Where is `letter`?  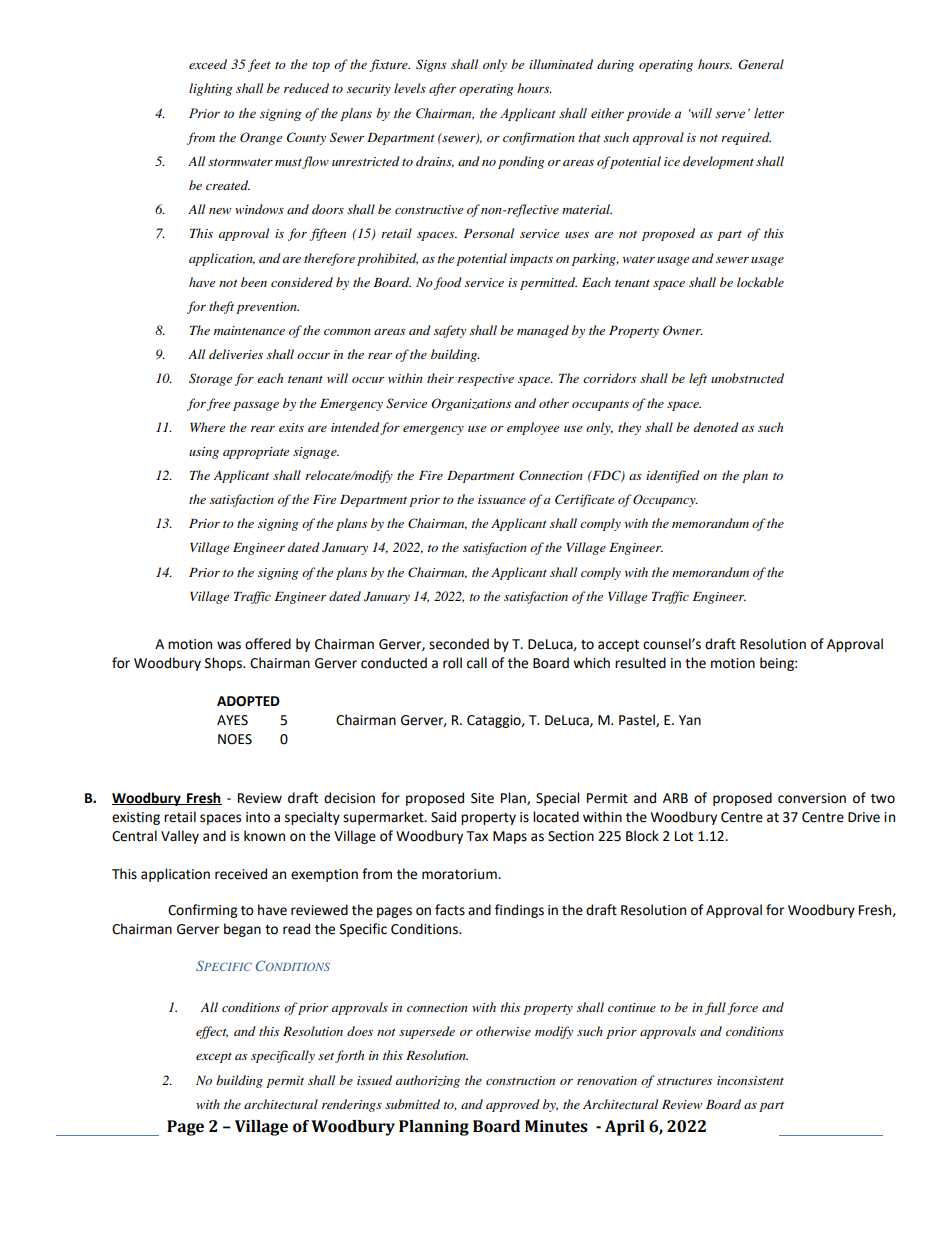 letter is located at coordinates (769, 113).
